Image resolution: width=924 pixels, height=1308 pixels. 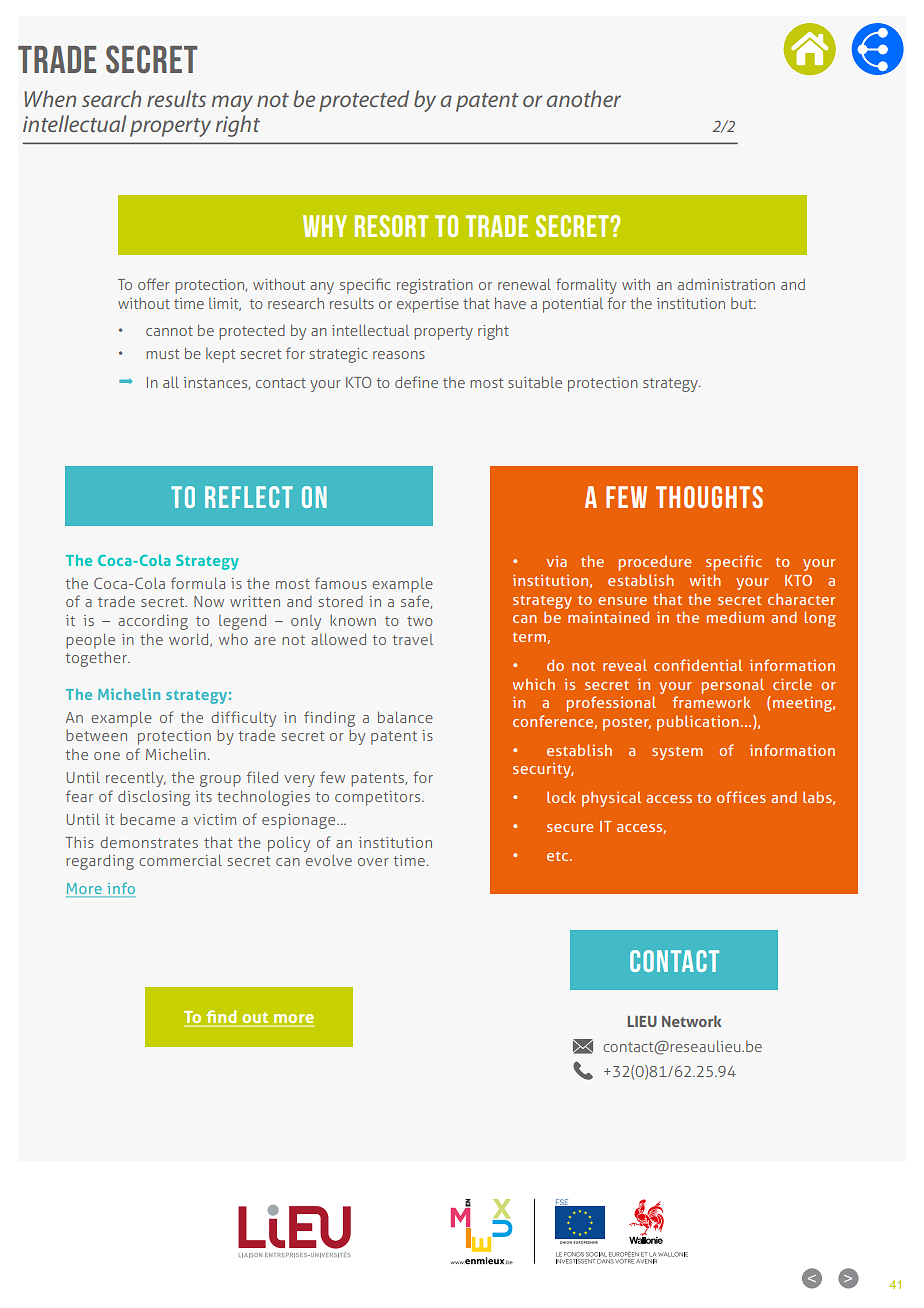 What do you see at coordinates (655, 563) in the screenshot?
I see `procedure` at bounding box center [655, 563].
